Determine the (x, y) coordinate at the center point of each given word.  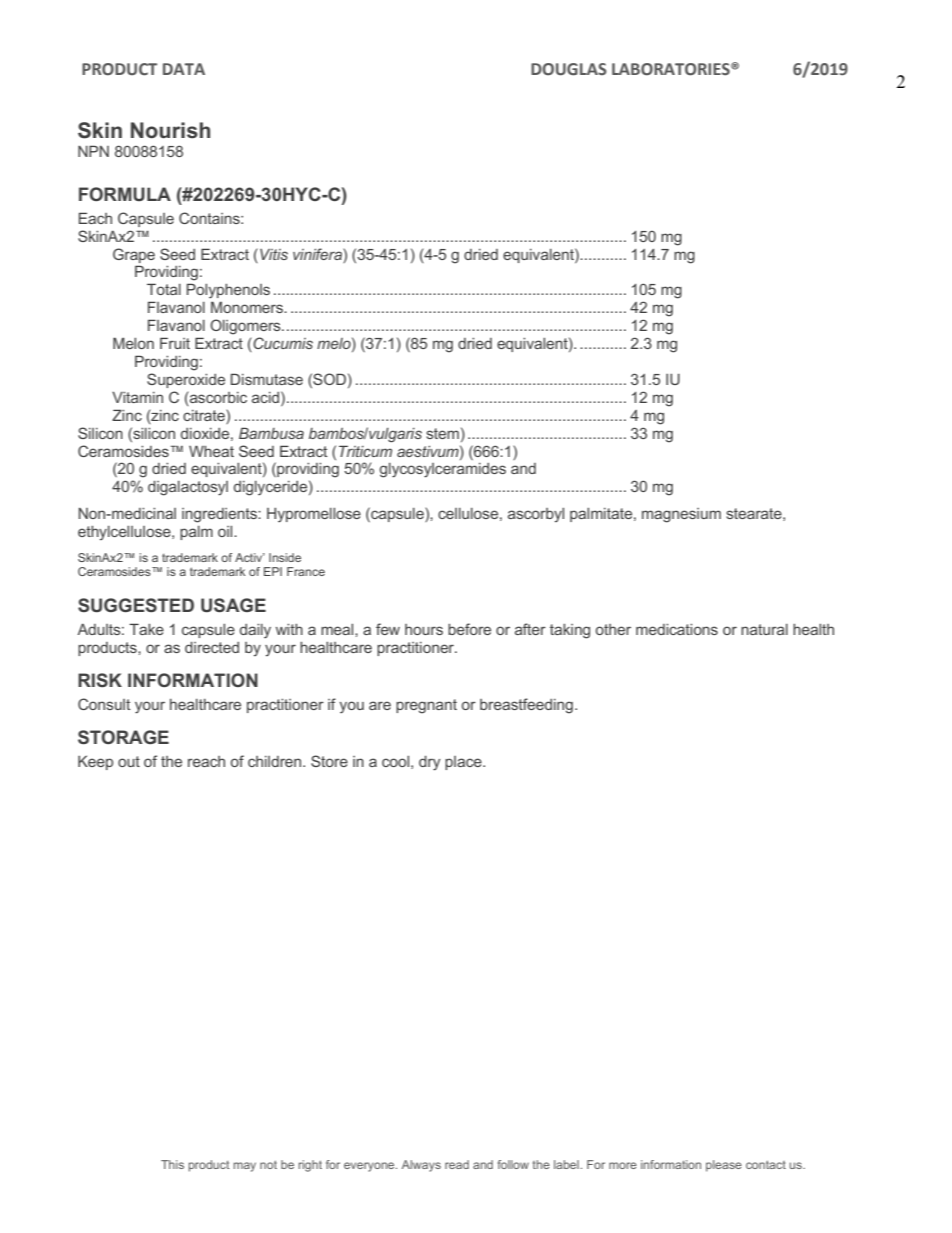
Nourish (170, 130)
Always (421, 1166)
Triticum (365, 451)
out (129, 761)
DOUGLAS (569, 69)
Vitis (274, 254)
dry (429, 763)
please (724, 1166)
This (172, 1164)
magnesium (681, 515)
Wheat (211, 451)
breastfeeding (526, 706)
